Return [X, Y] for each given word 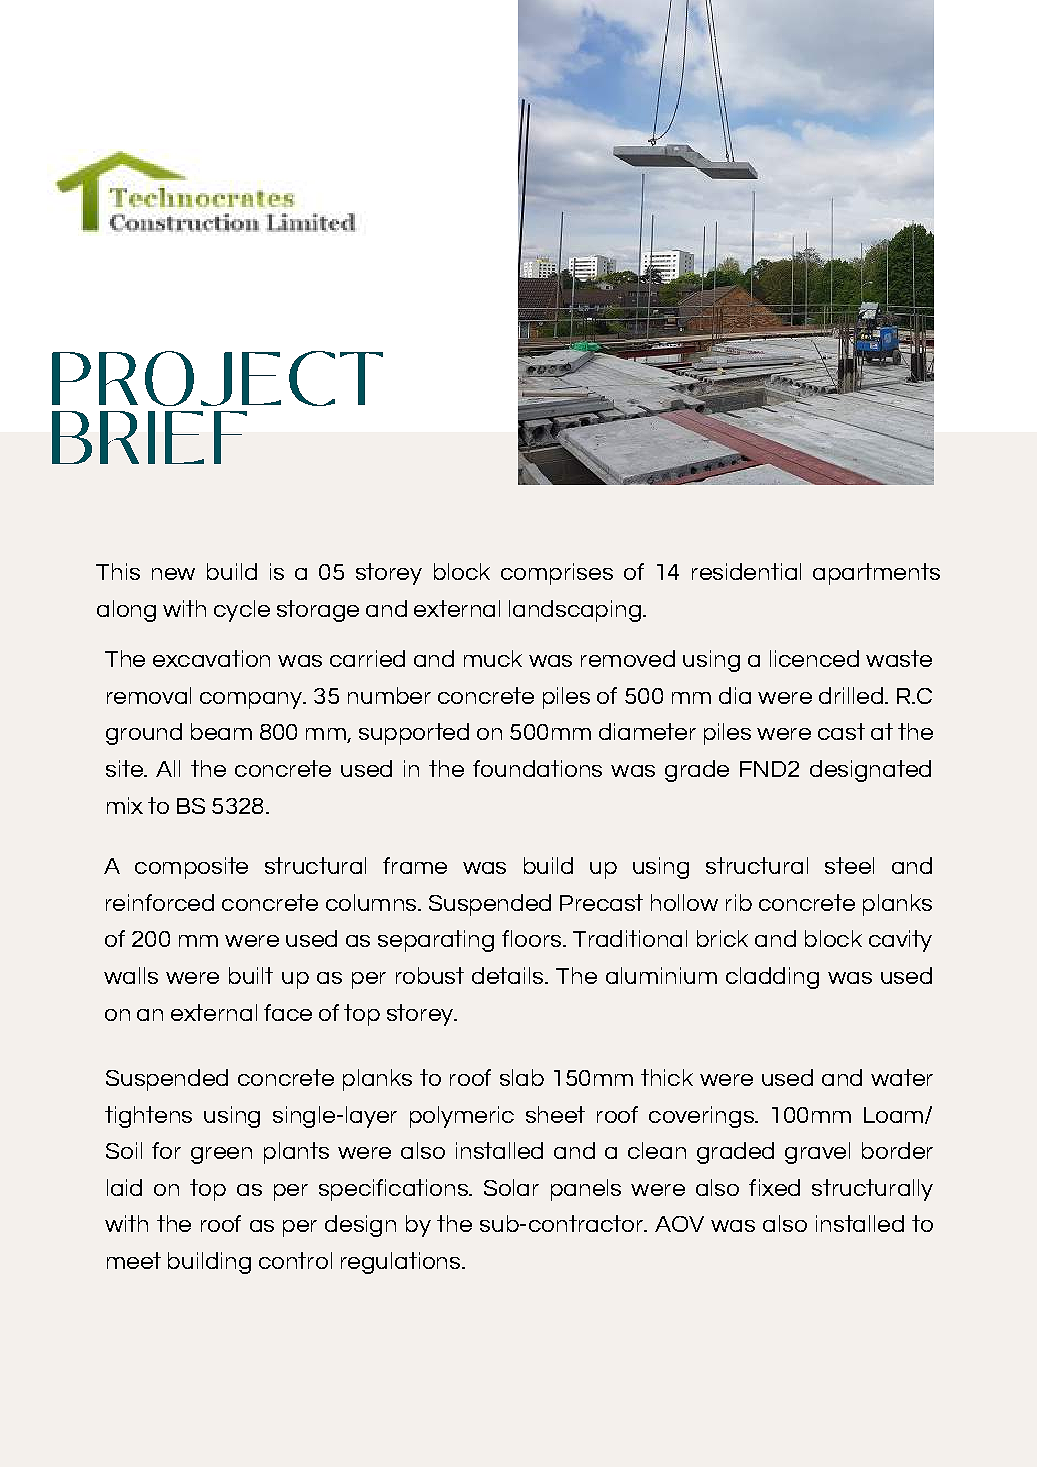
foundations [537, 768]
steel [849, 865]
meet [134, 1260]
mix [125, 805]
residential [746, 571]
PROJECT [217, 378]
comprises [557, 574]
